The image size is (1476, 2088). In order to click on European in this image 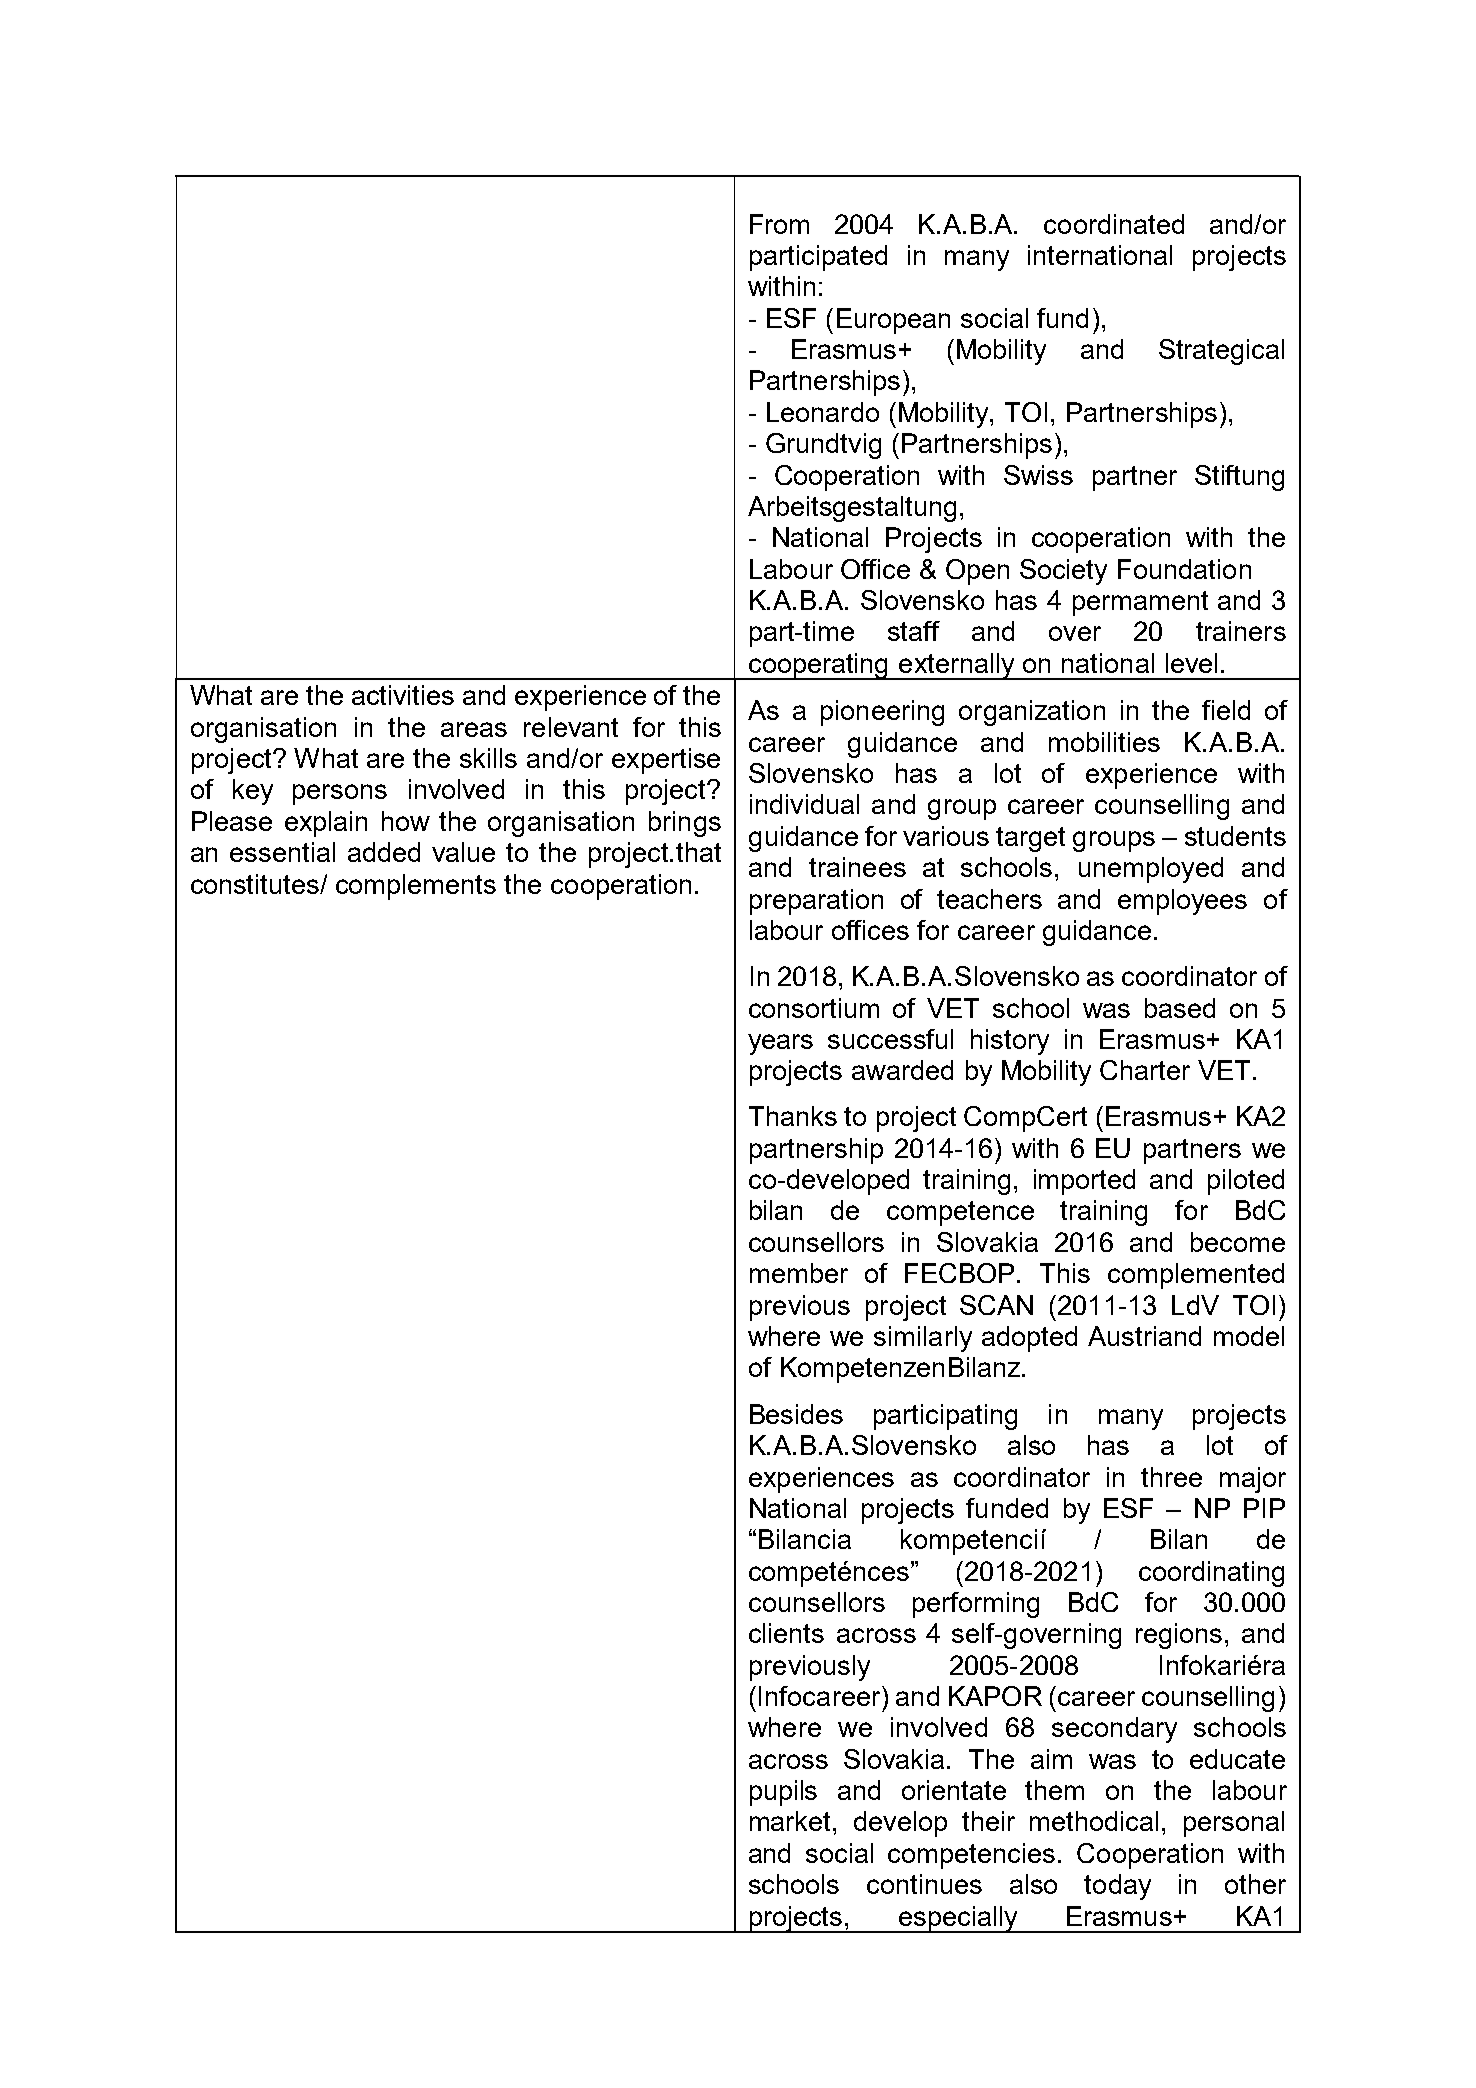, I will do `click(893, 321)`.
